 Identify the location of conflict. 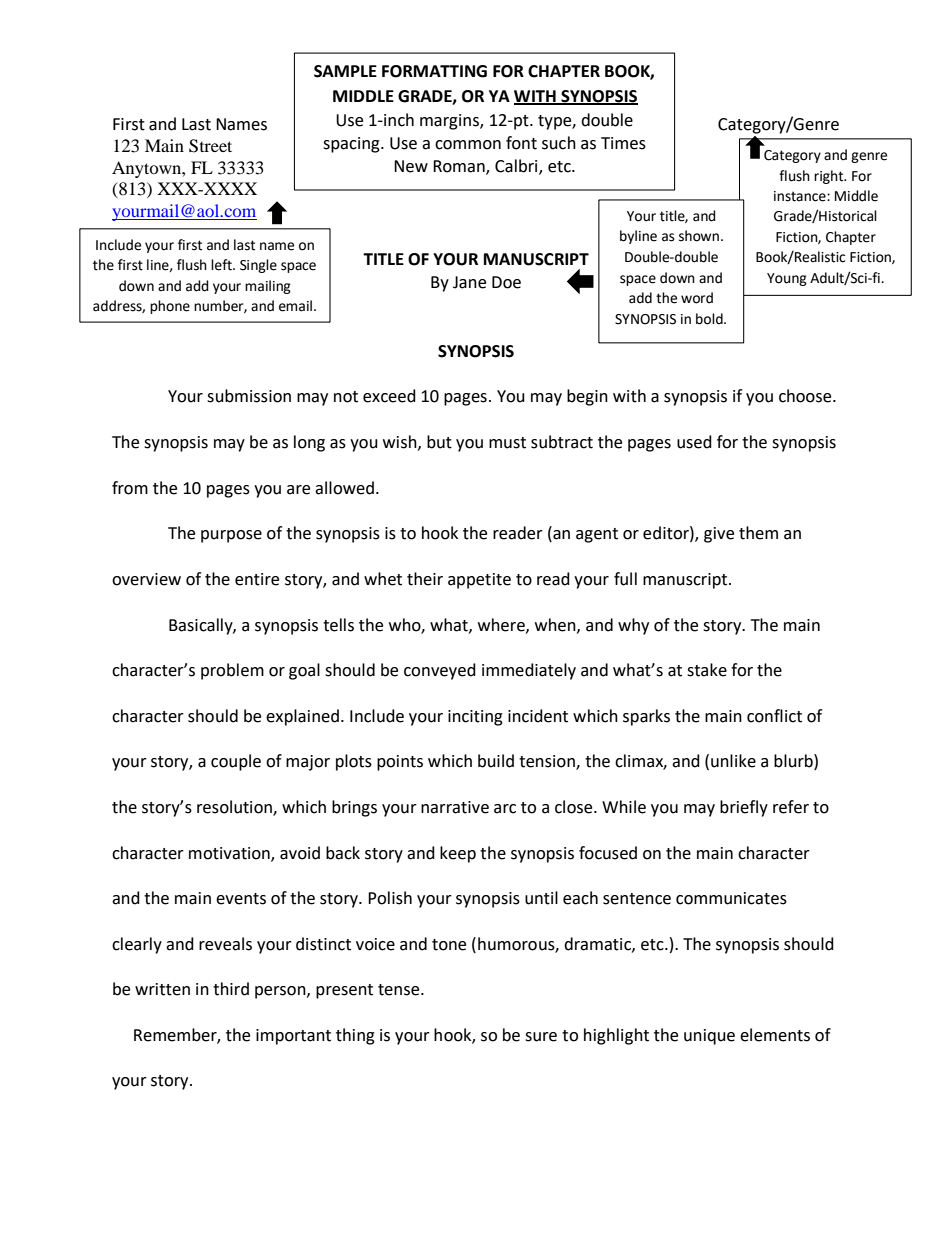
(774, 716).
